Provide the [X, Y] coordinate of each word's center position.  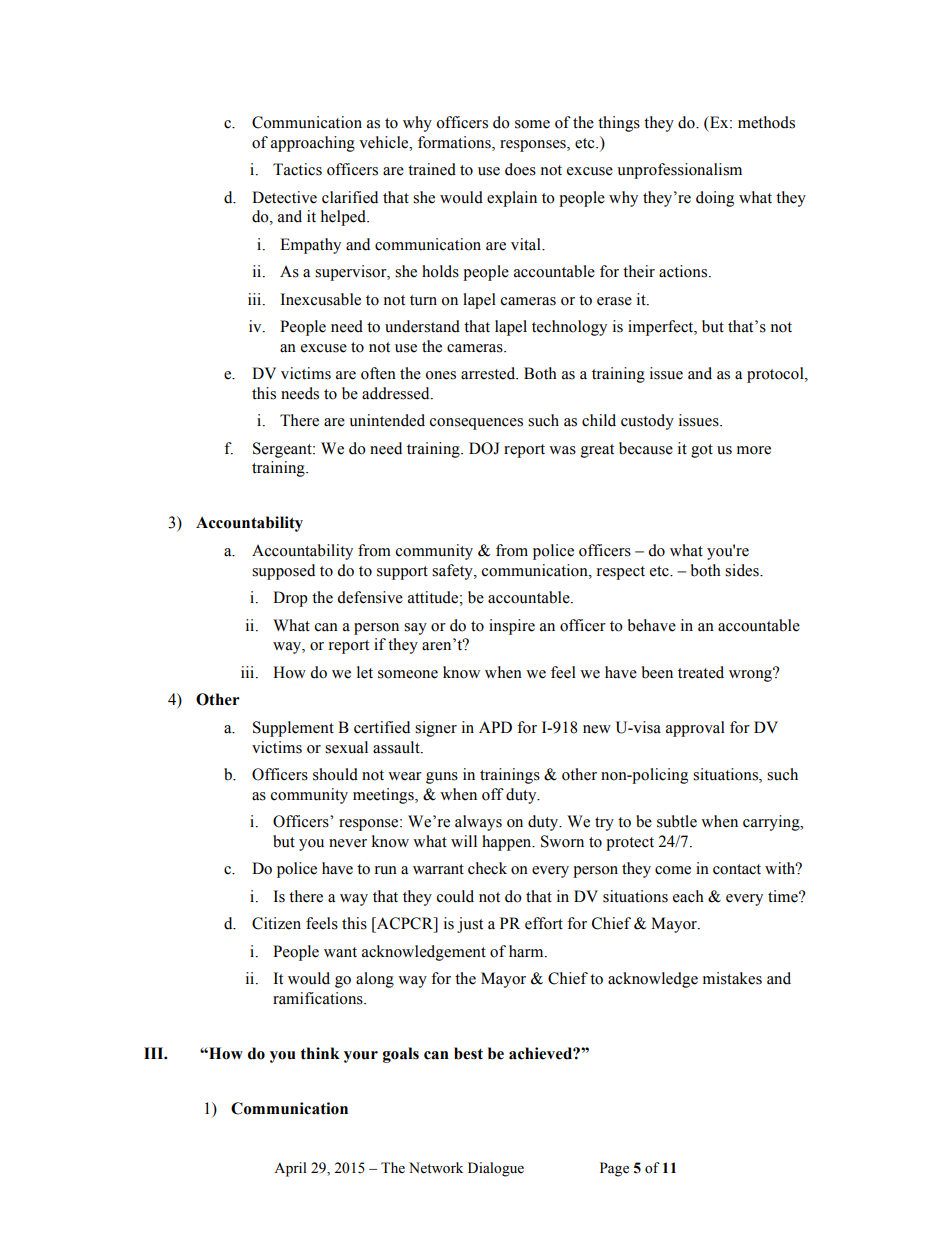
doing [715, 199]
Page [614, 1169]
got [702, 451]
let [365, 672]
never [348, 843]
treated [701, 672]
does [520, 169]
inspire [512, 627]
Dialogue [496, 1169]
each [688, 896]
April [290, 1169]
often [378, 373]
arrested [489, 373]
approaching [313, 144]
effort [544, 923]
